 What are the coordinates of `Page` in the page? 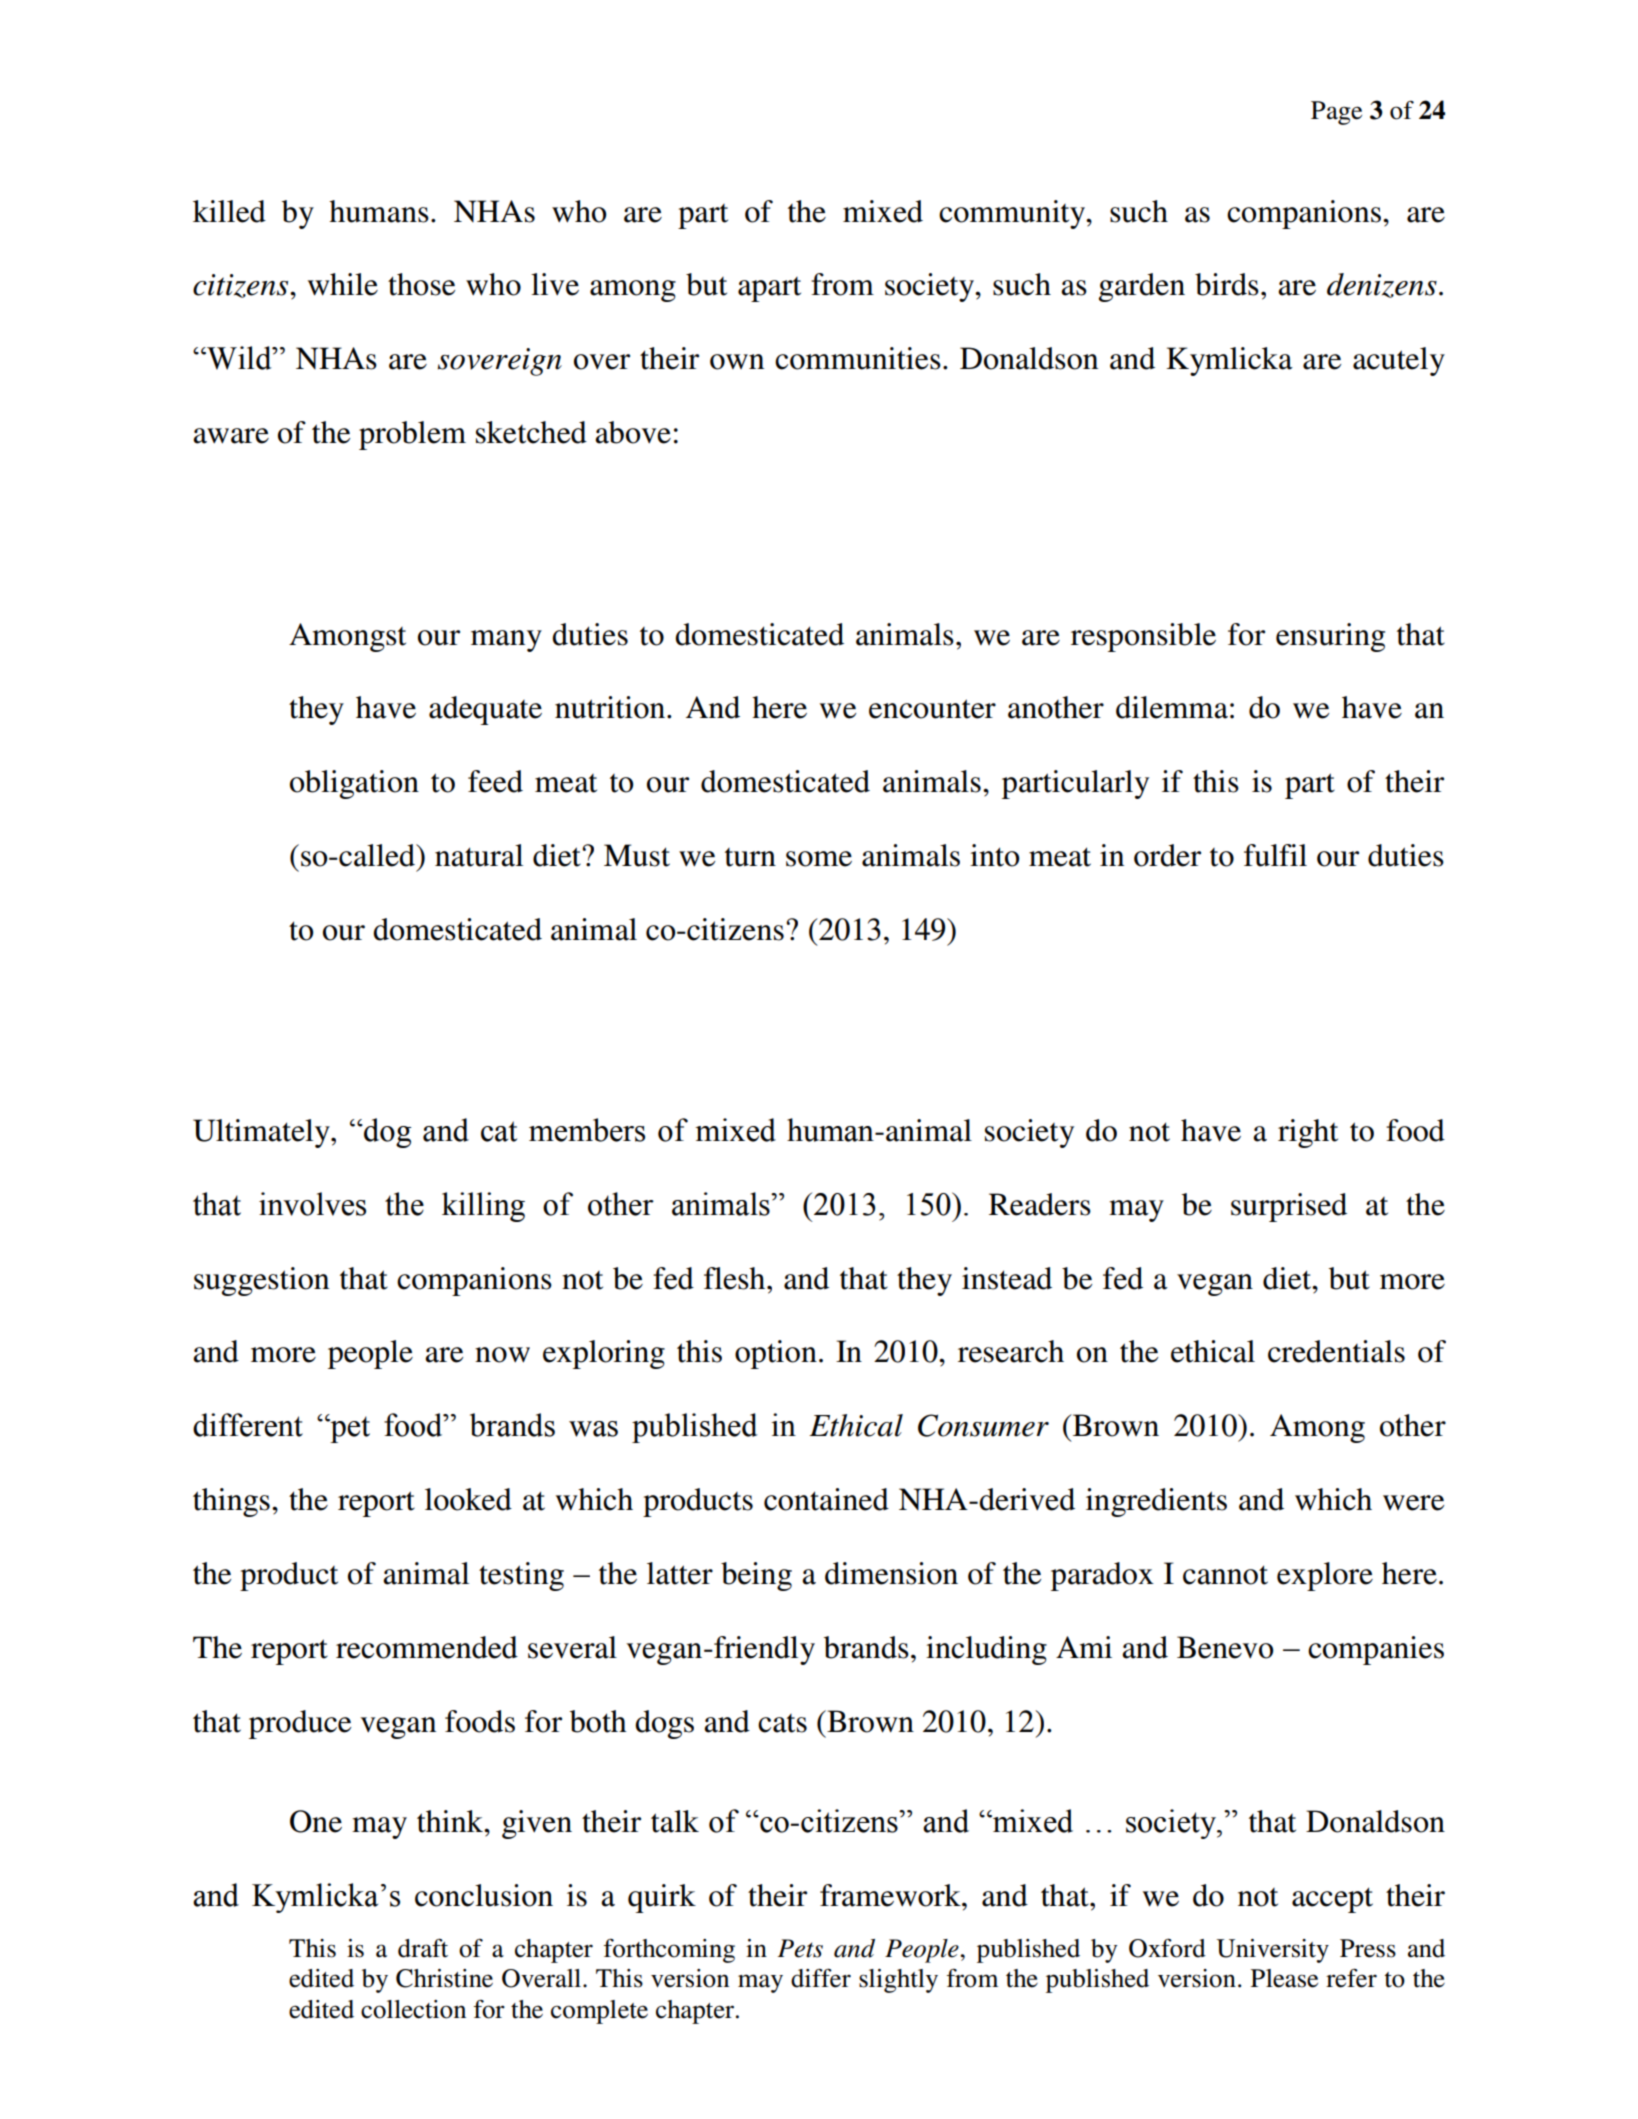 It's located at (1336, 113).
